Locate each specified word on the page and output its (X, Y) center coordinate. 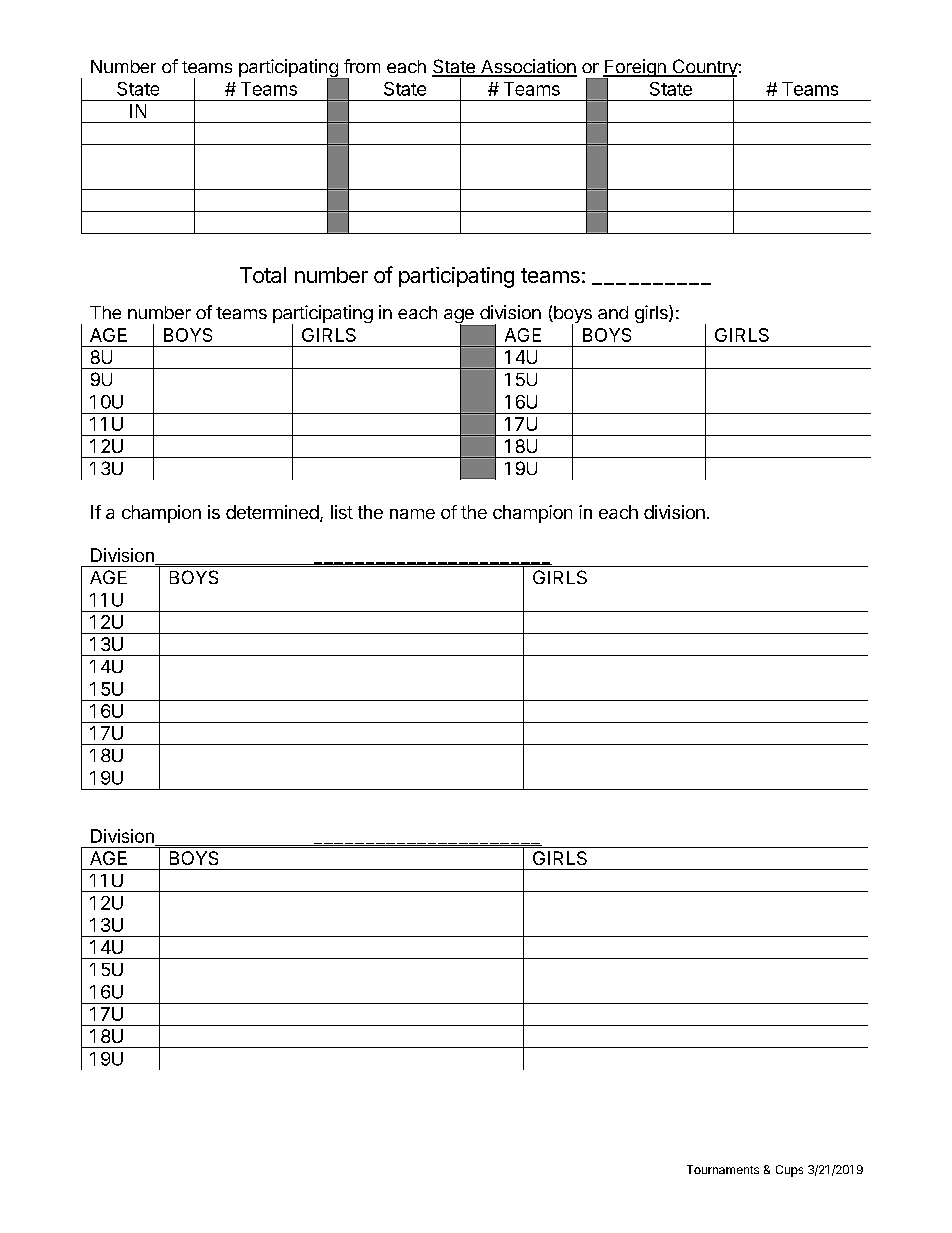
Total (263, 275)
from (362, 66)
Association (528, 67)
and (613, 312)
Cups (789, 1171)
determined (272, 512)
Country (704, 69)
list (342, 512)
